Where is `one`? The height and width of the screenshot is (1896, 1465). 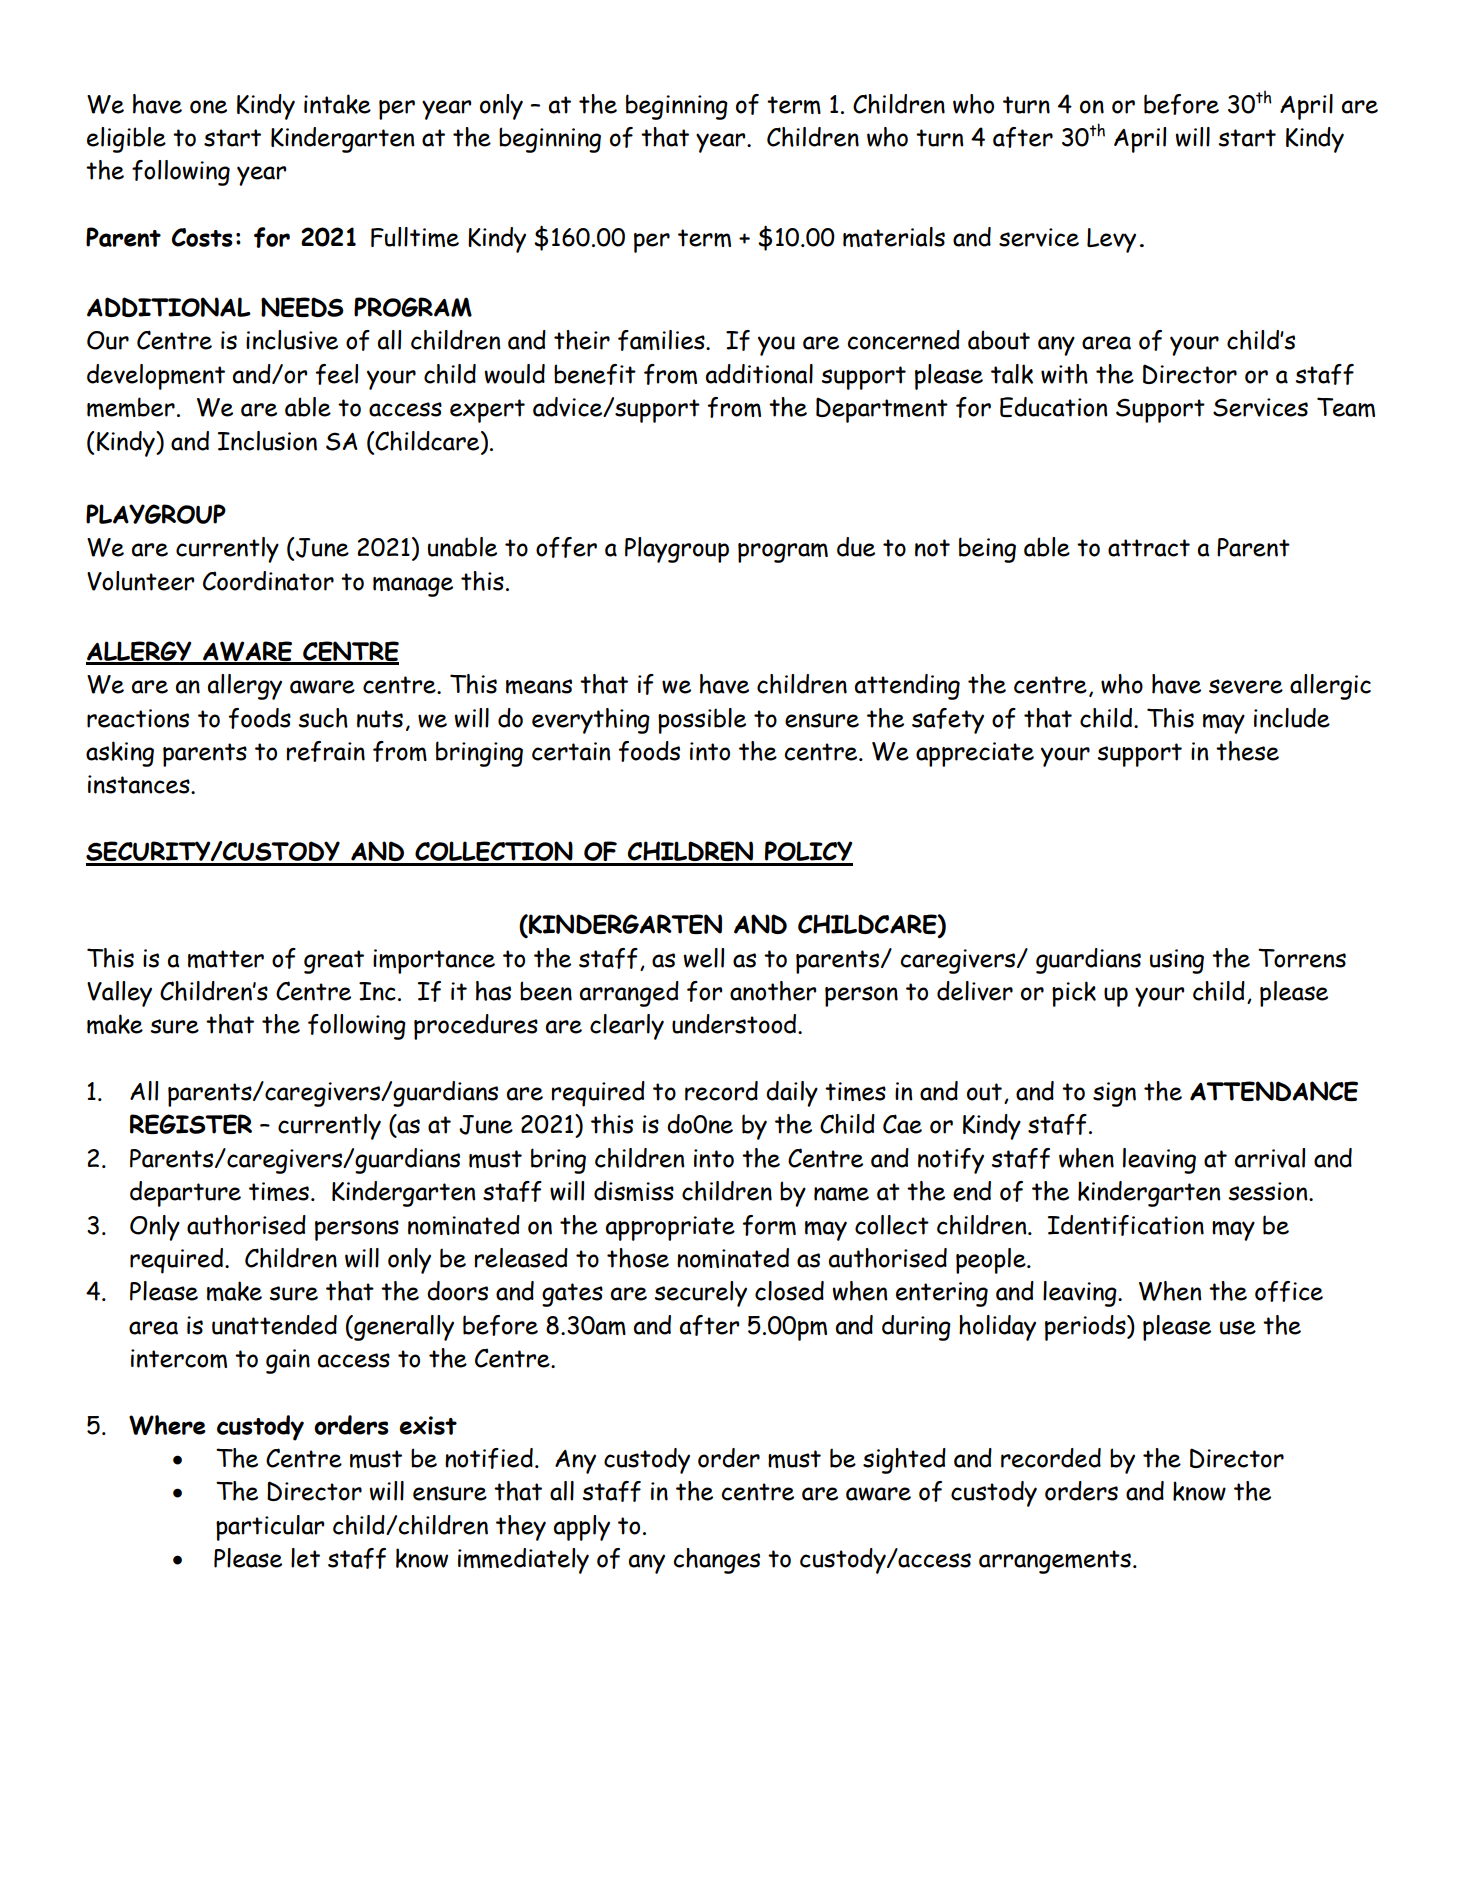 one is located at coordinates (208, 107).
